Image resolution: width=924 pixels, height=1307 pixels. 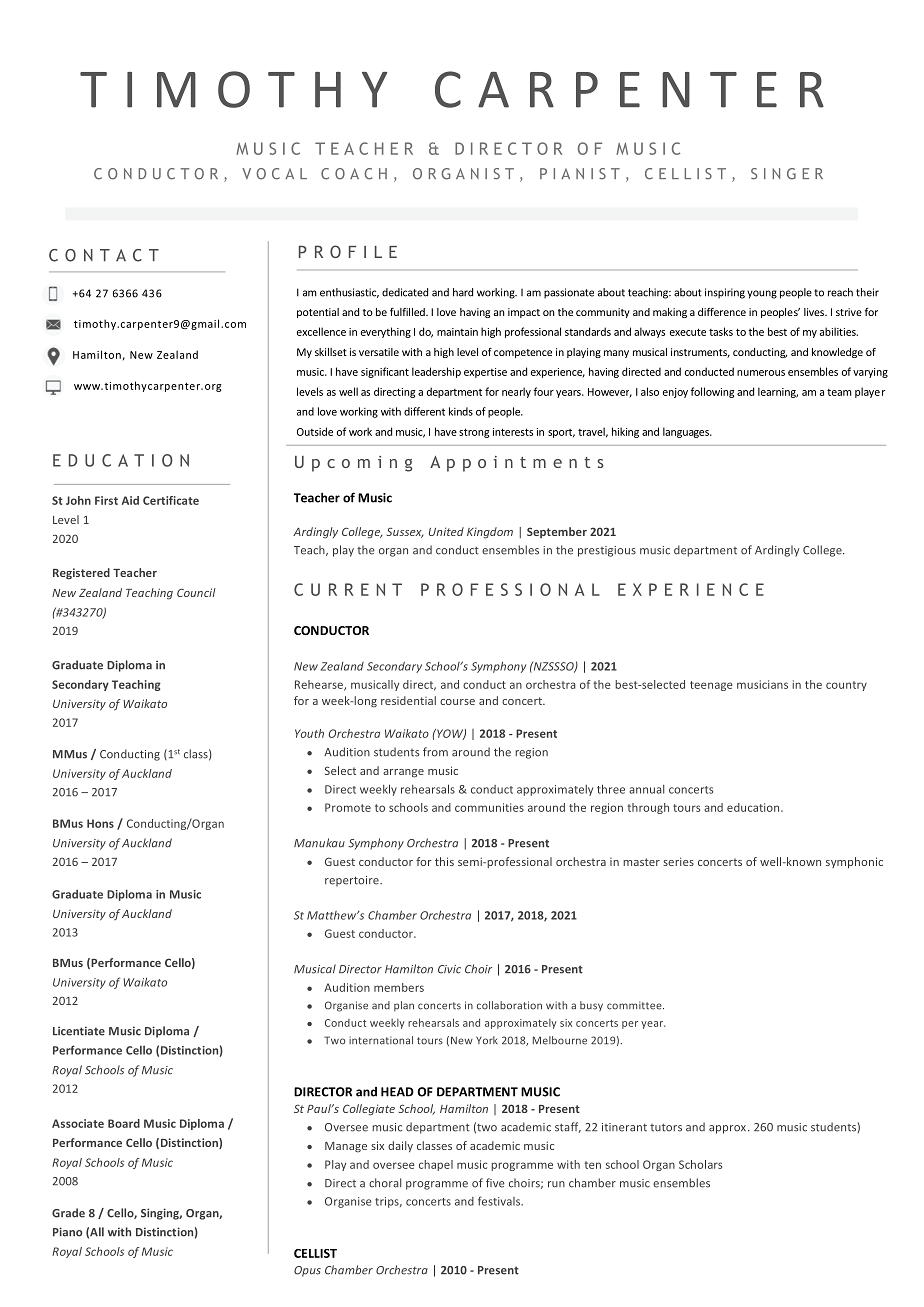 What do you see at coordinates (647, 789) in the screenshot?
I see `annual` at bounding box center [647, 789].
